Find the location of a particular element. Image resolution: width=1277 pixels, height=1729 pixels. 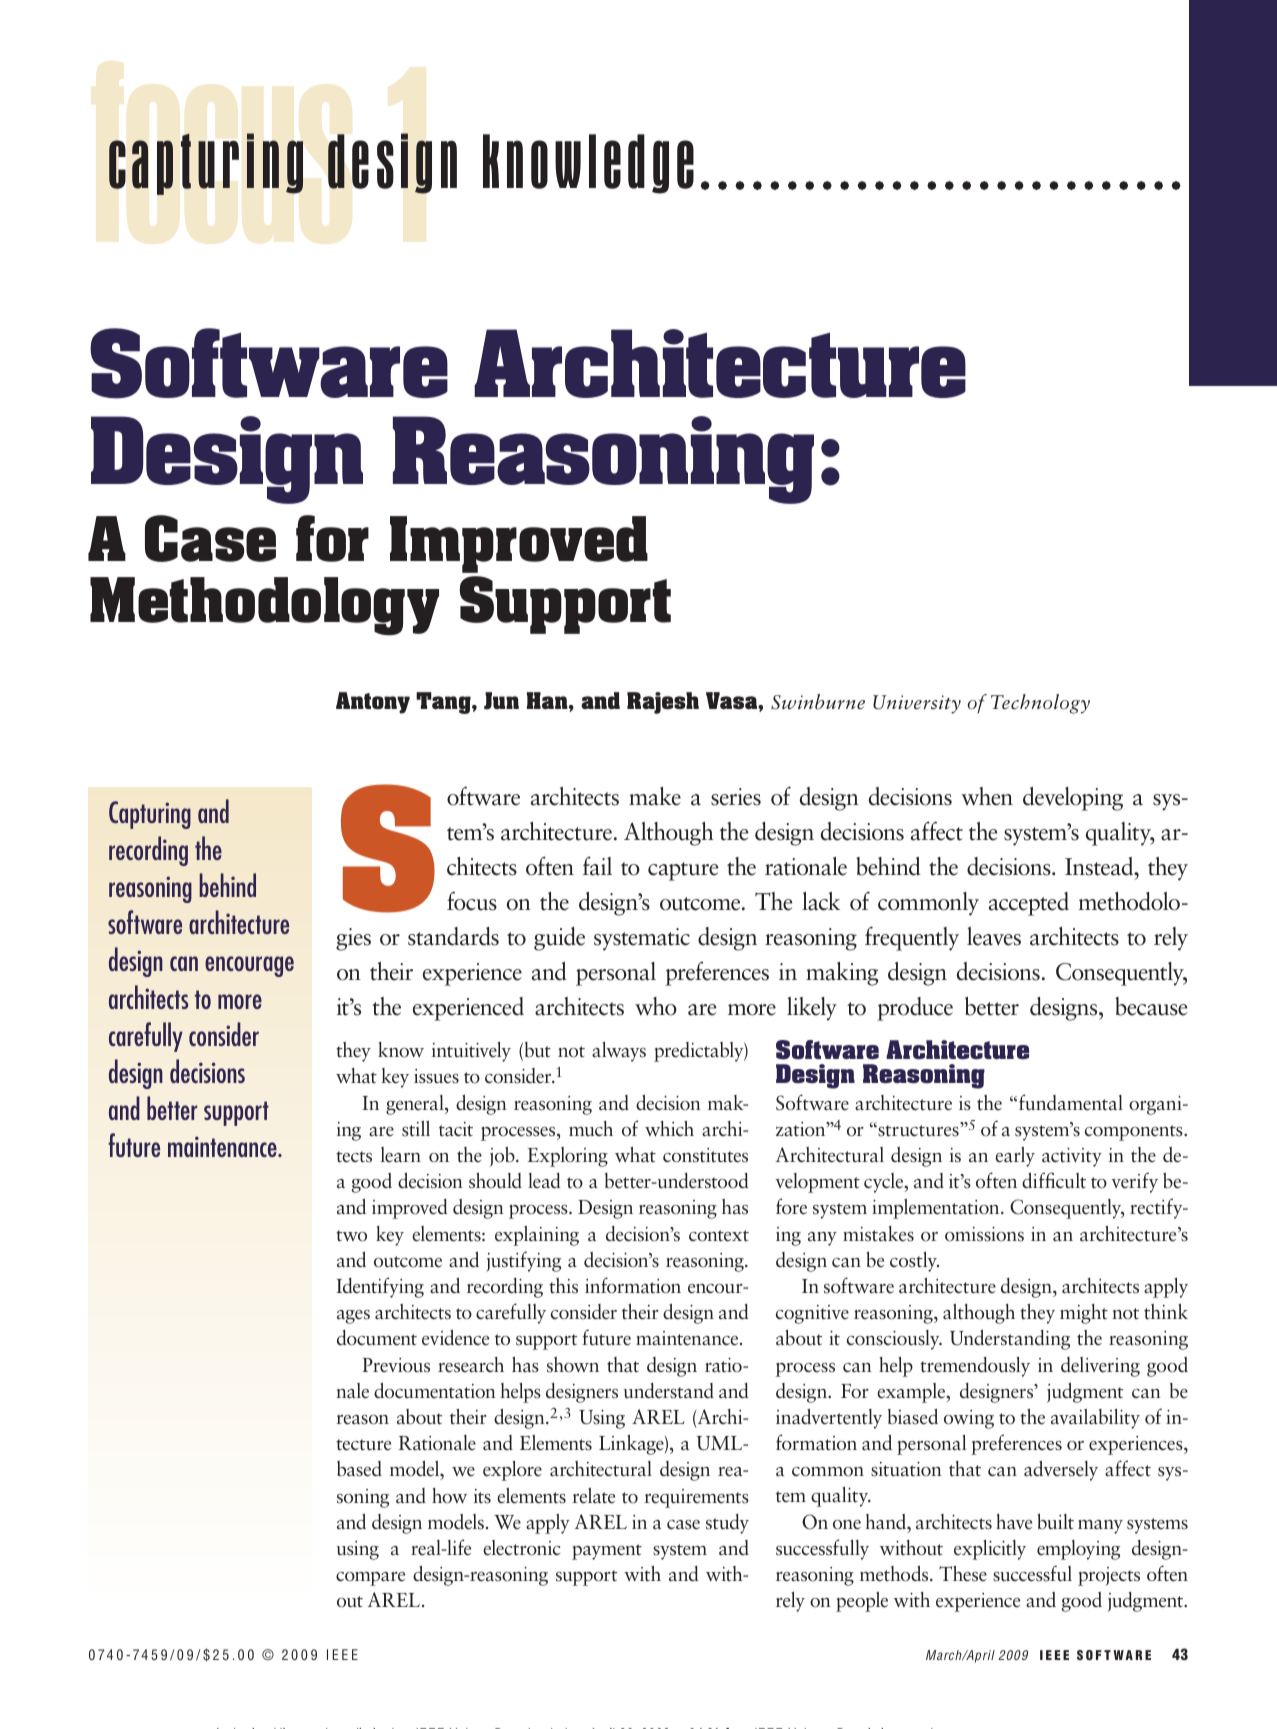

Identifying is located at coordinates (380, 1287).
